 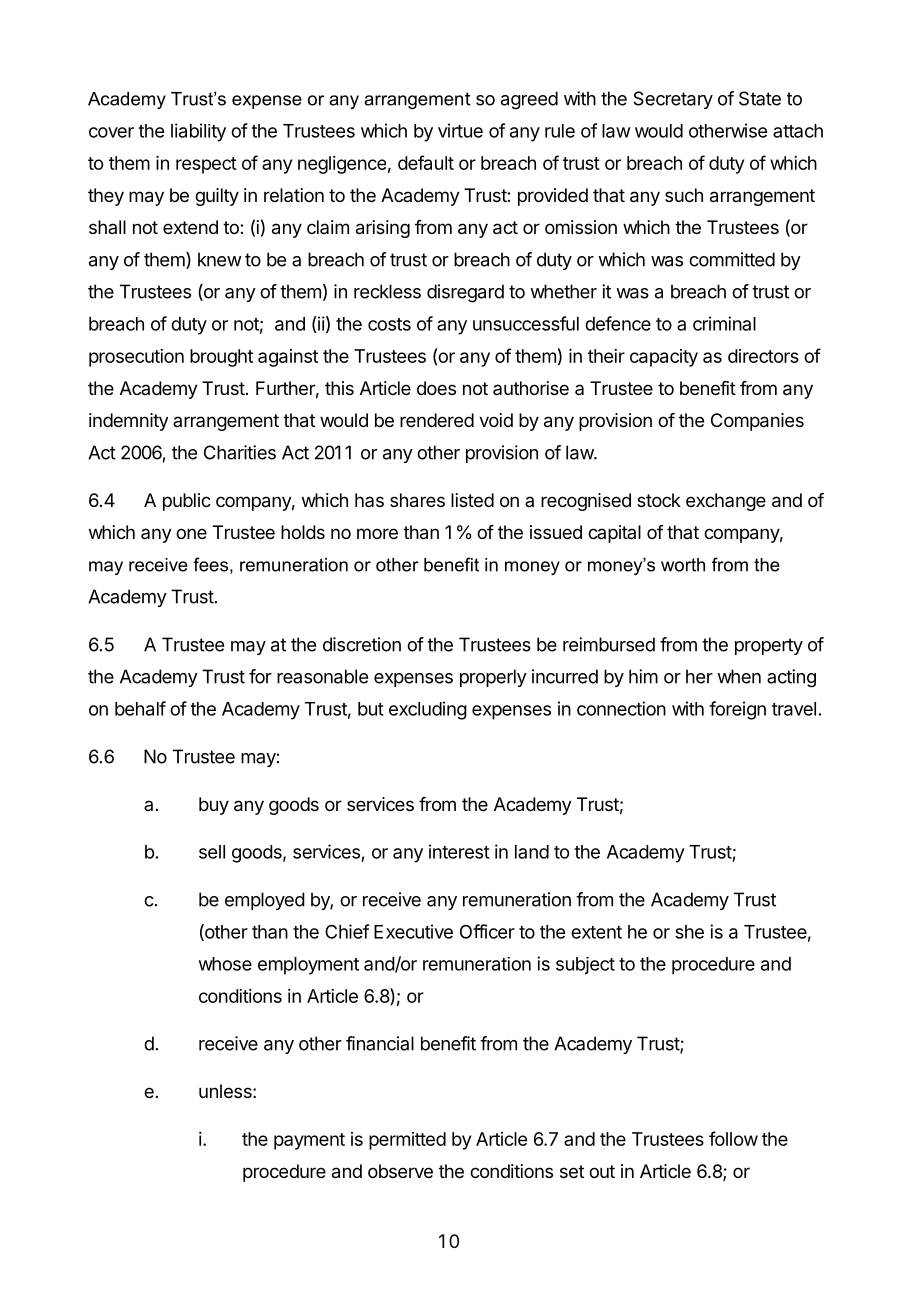 I want to click on permitted, so click(x=407, y=1141).
